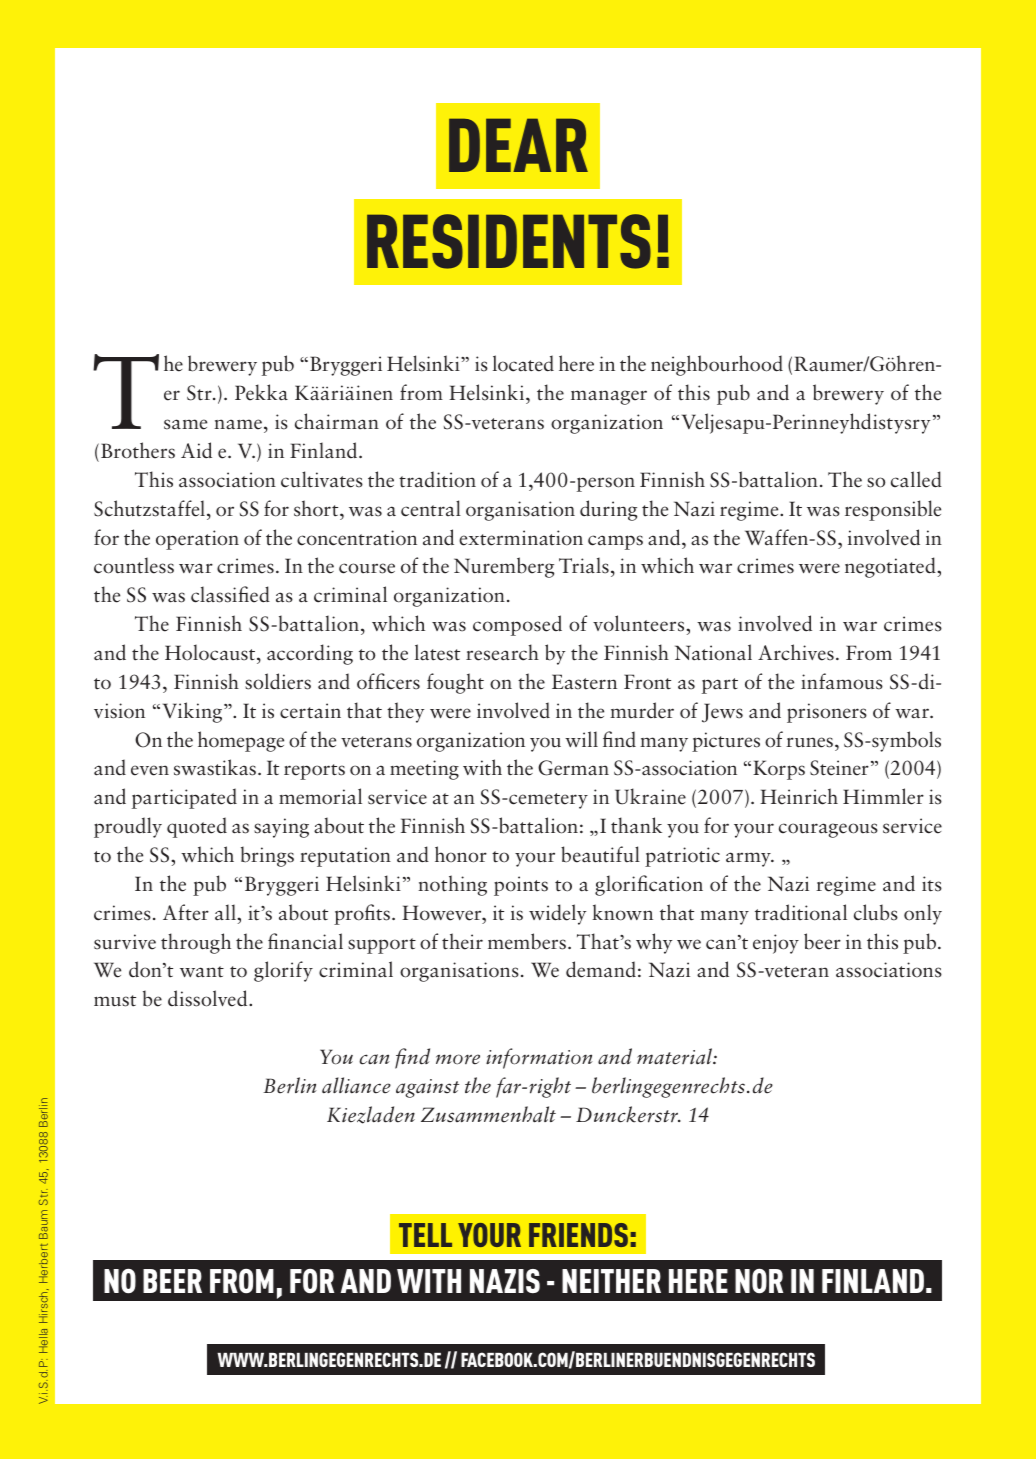 The height and width of the screenshot is (1459, 1036). I want to click on extermination, so click(521, 538).
